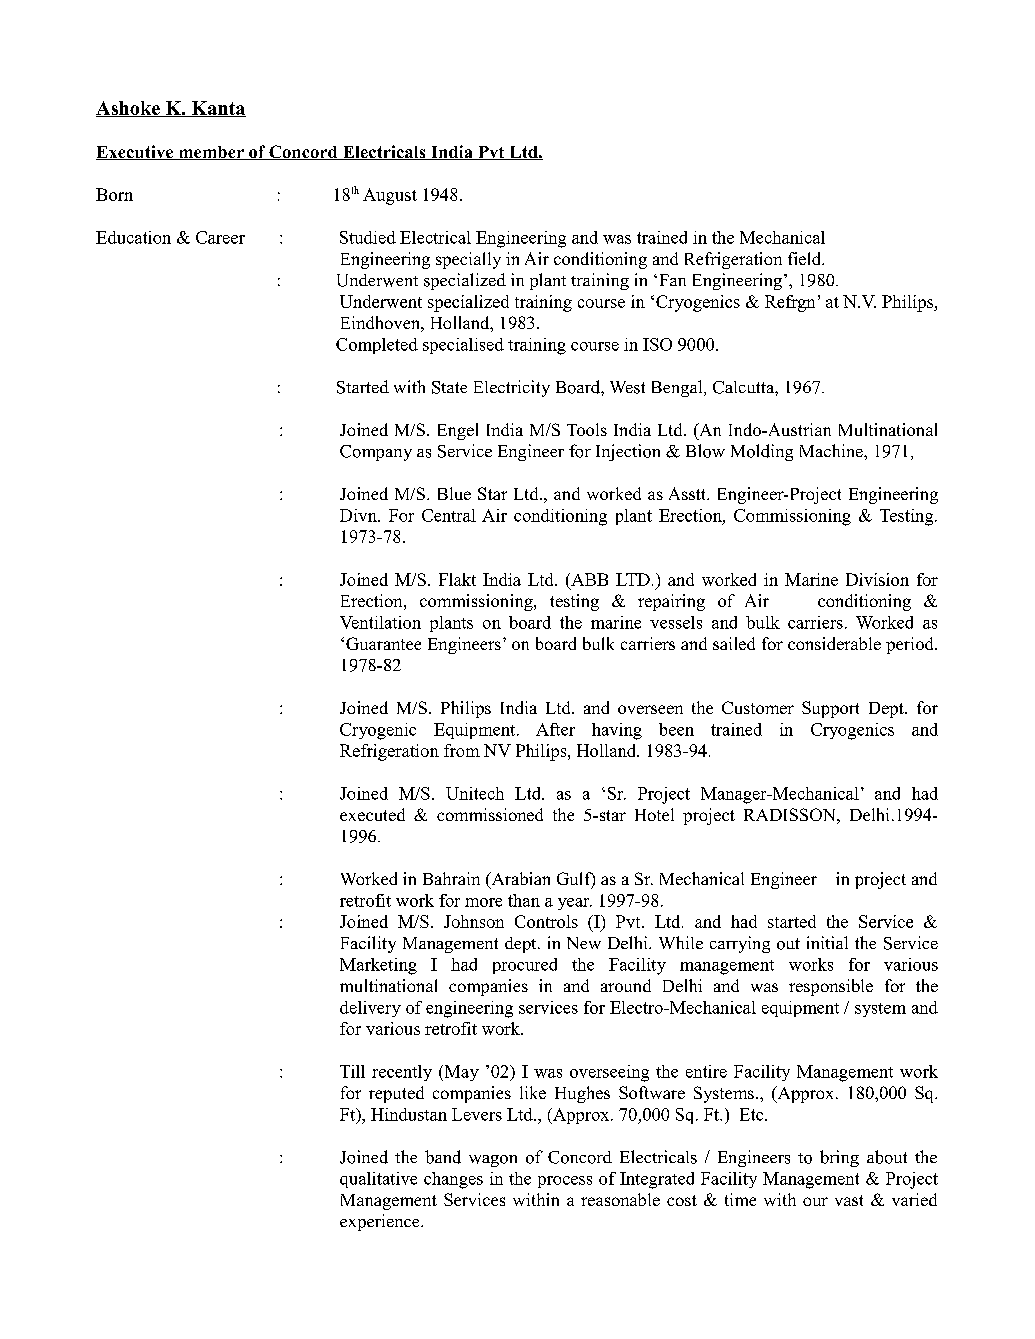 The height and width of the page is (1339, 1035). Describe the element at coordinates (211, 153) in the page. I see `member` at that location.
